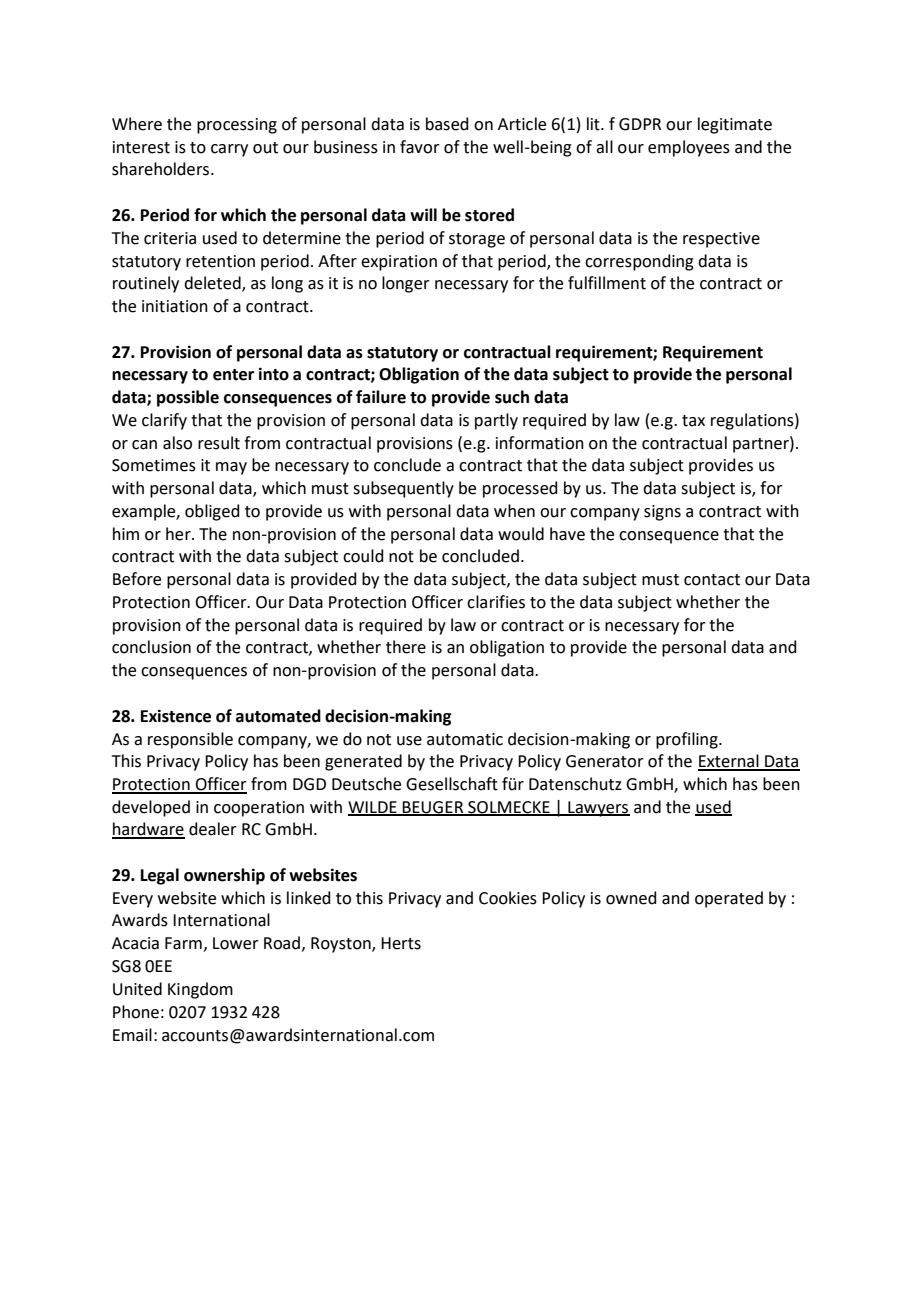 Image resolution: width=924 pixels, height=1308 pixels. Describe the element at coordinates (420, 147) in the document. I see `favor` at that location.
